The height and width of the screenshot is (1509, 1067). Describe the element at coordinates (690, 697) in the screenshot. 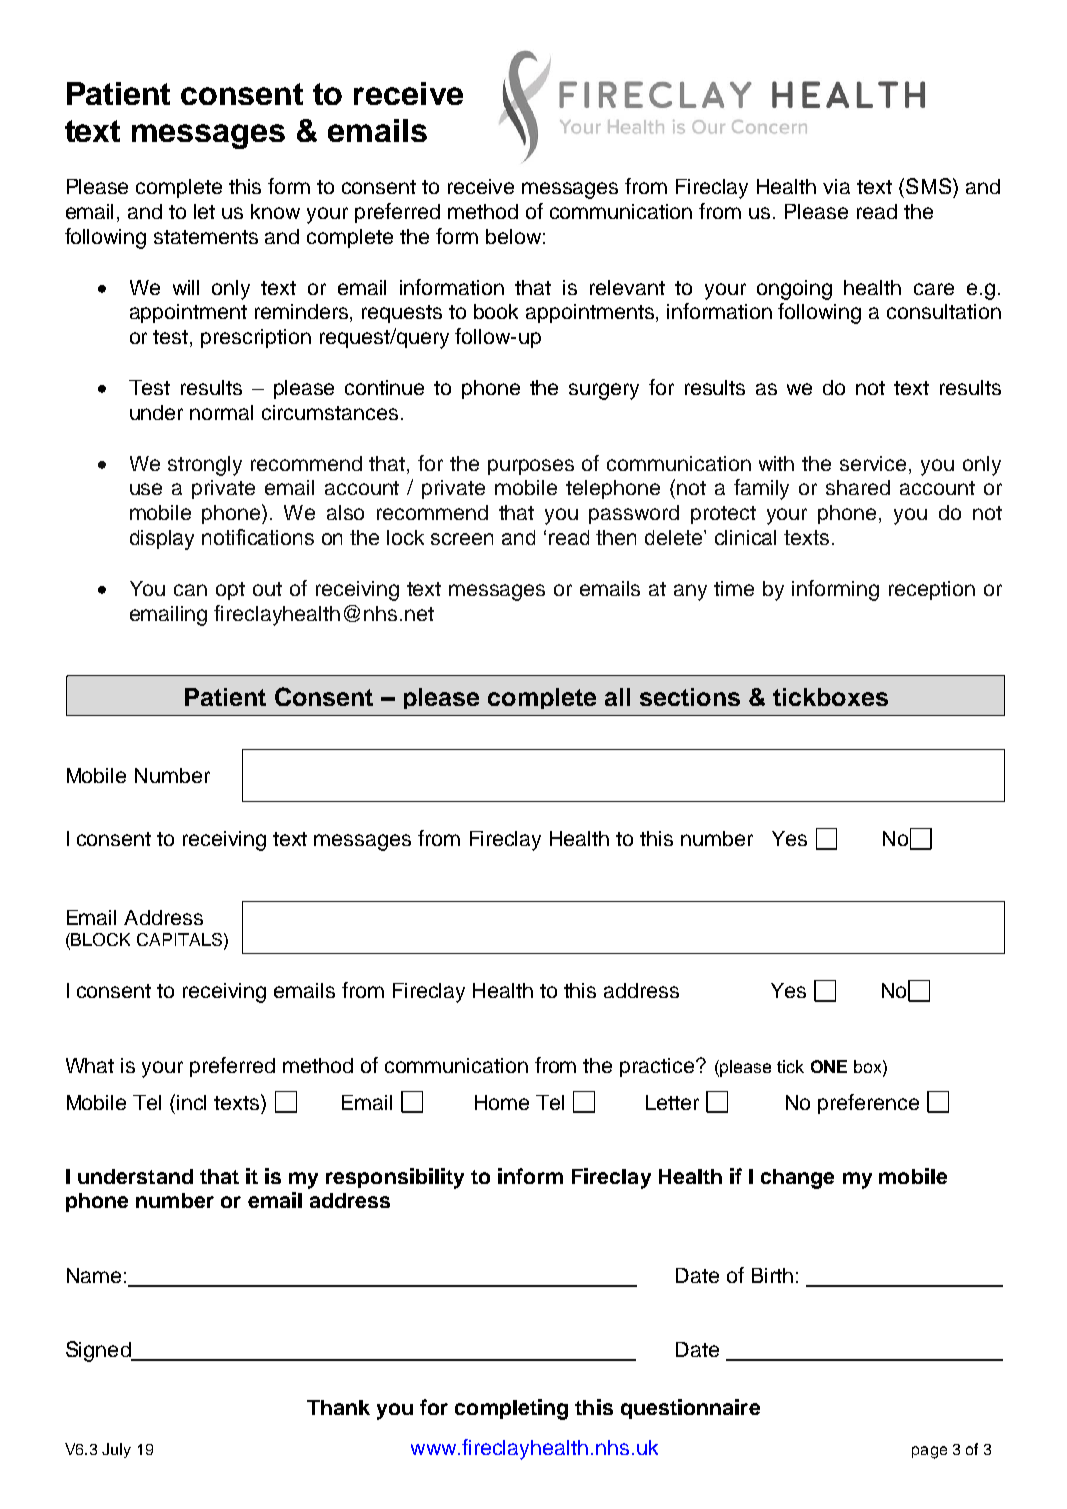

I see `sections` at that location.
